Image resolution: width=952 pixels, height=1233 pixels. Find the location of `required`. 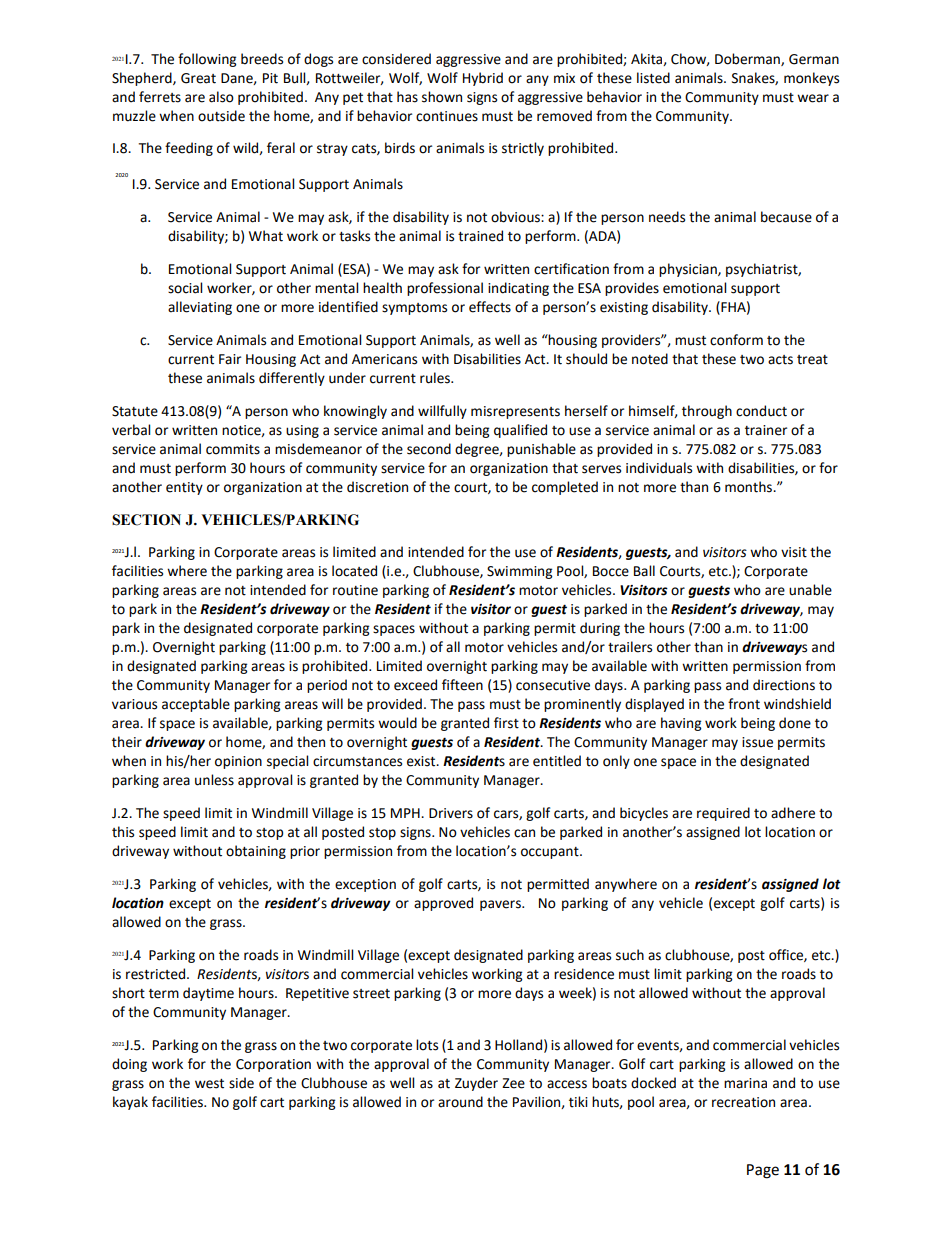

required is located at coordinates (723, 814).
